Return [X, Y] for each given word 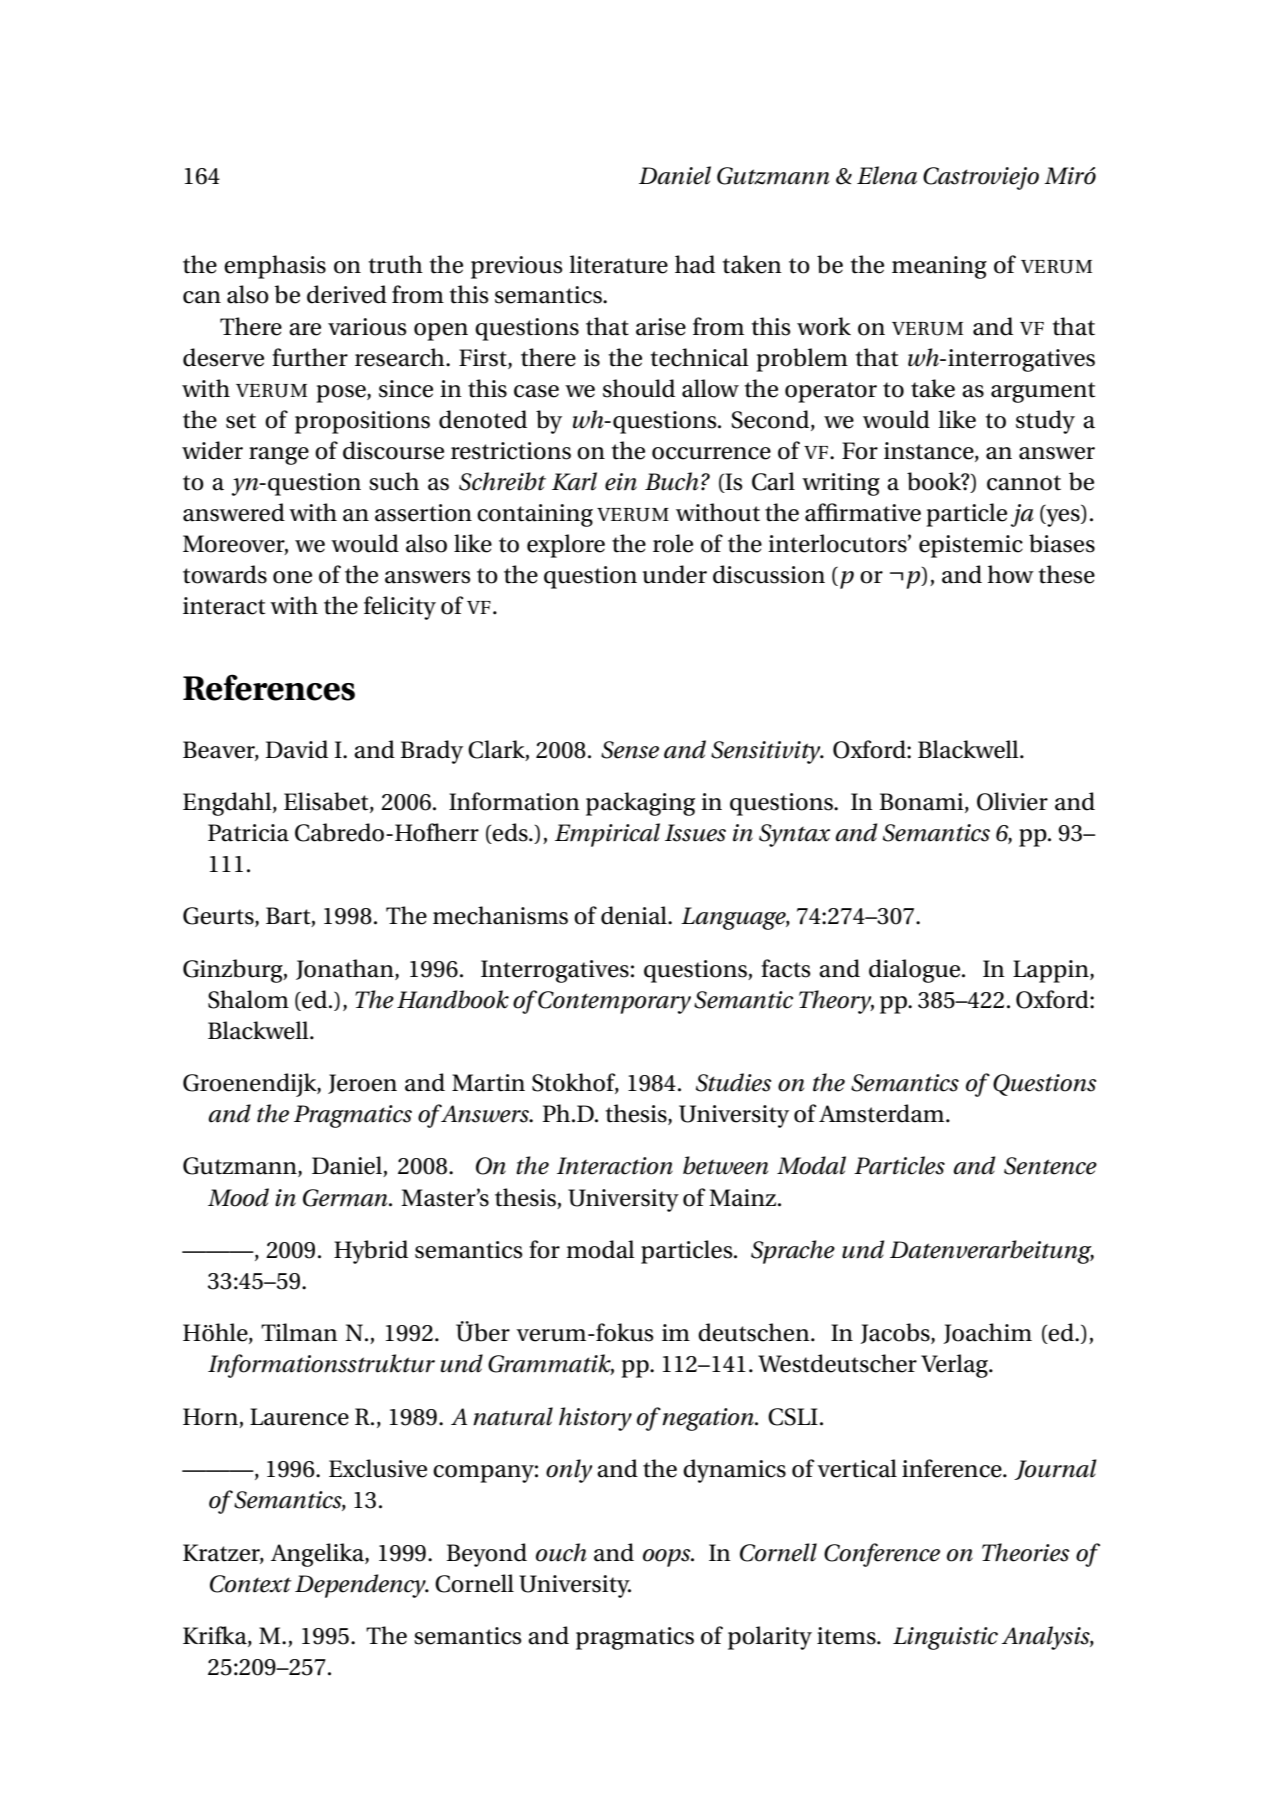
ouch [561, 1552]
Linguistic [945, 1638]
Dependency [361, 1586]
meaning [939, 267]
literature [618, 264]
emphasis [275, 267]
